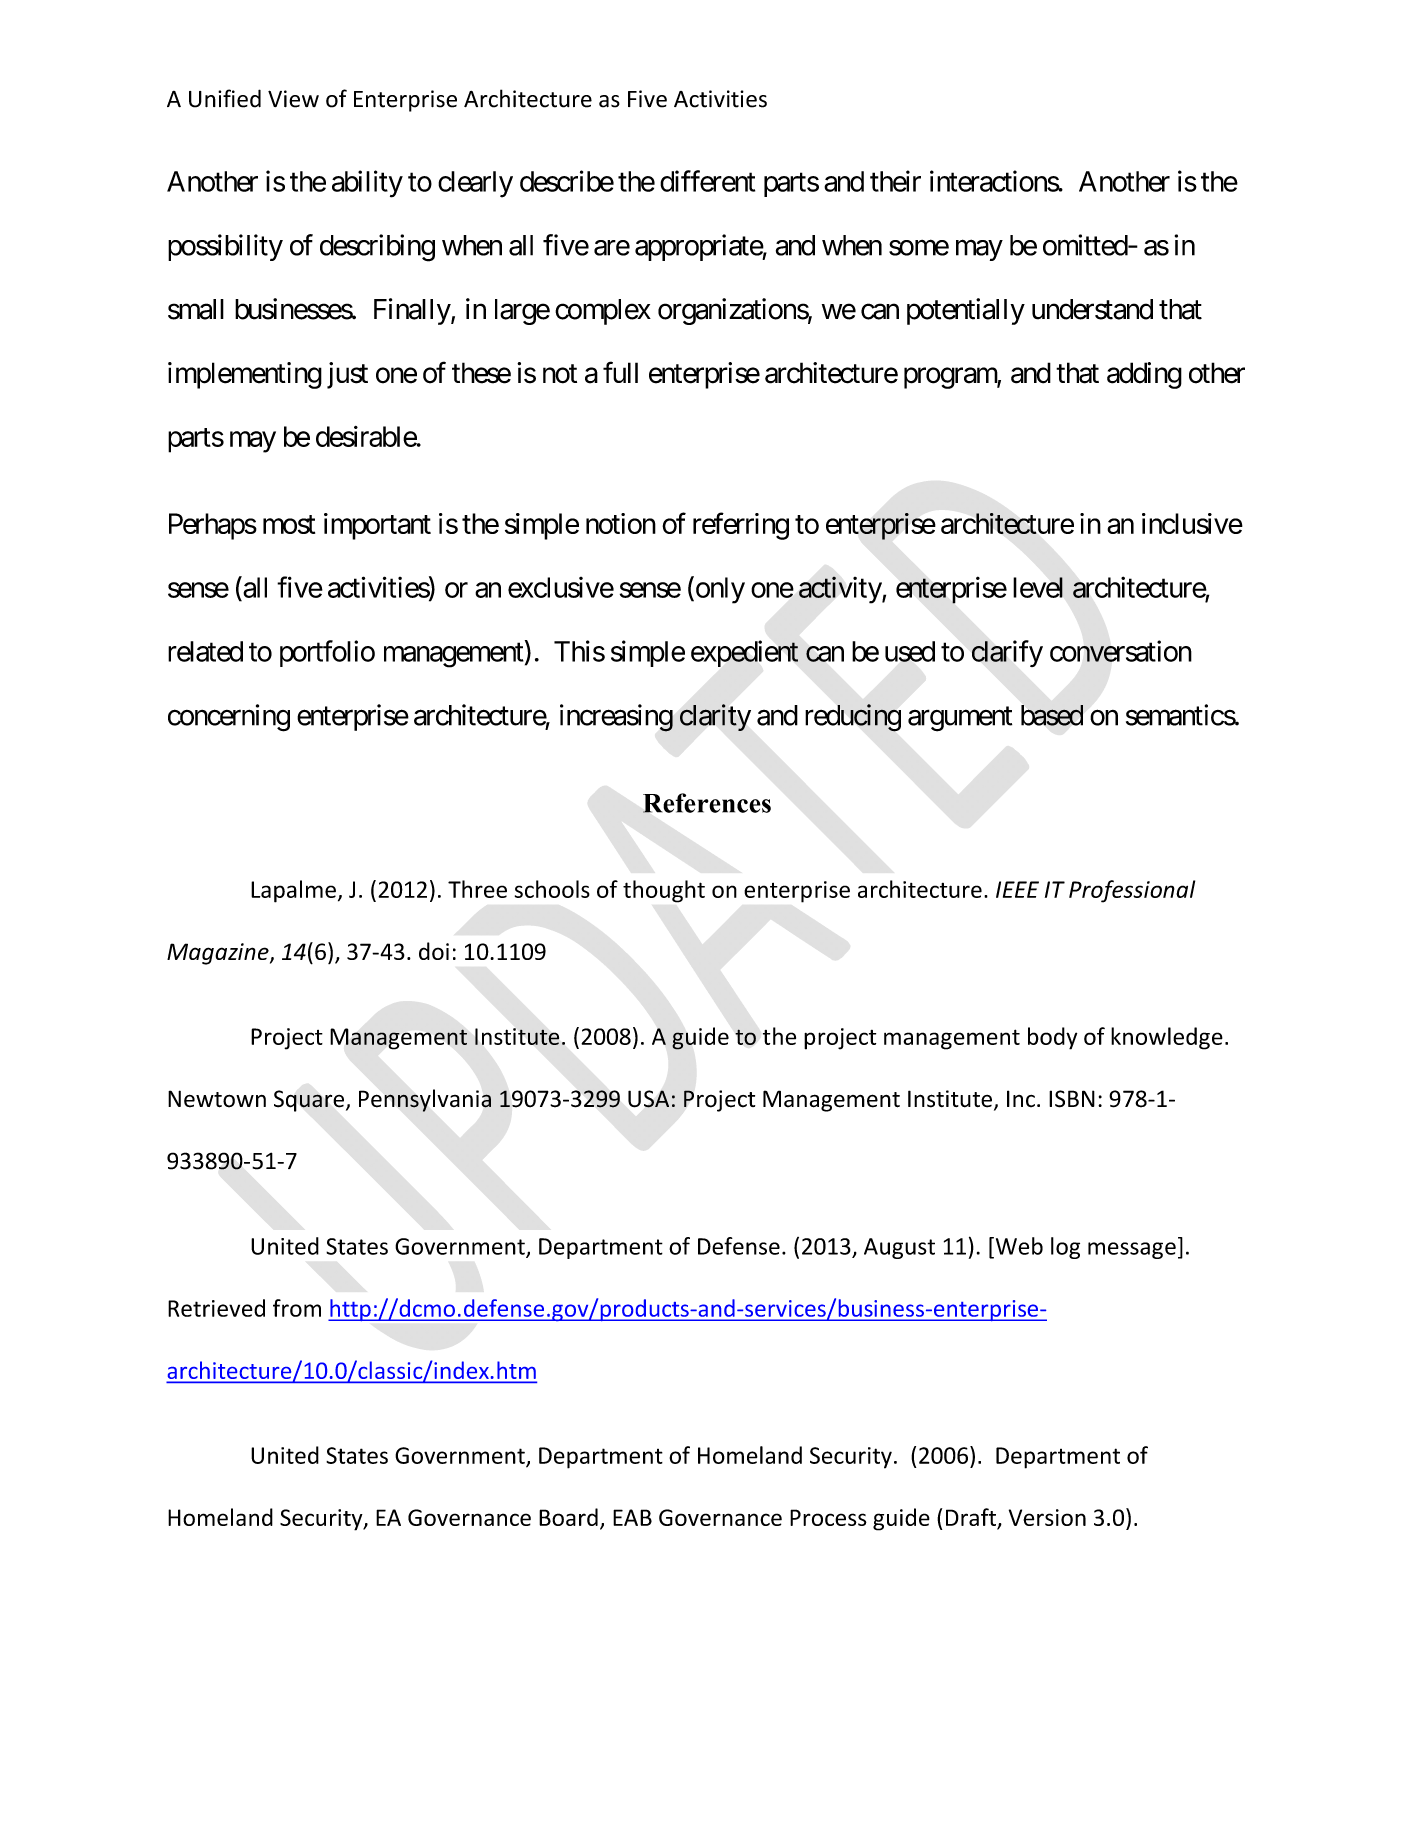 The height and width of the screenshot is (1831, 1415). What do you see at coordinates (229, 718) in the screenshot?
I see `concerning` at bounding box center [229, 718].
